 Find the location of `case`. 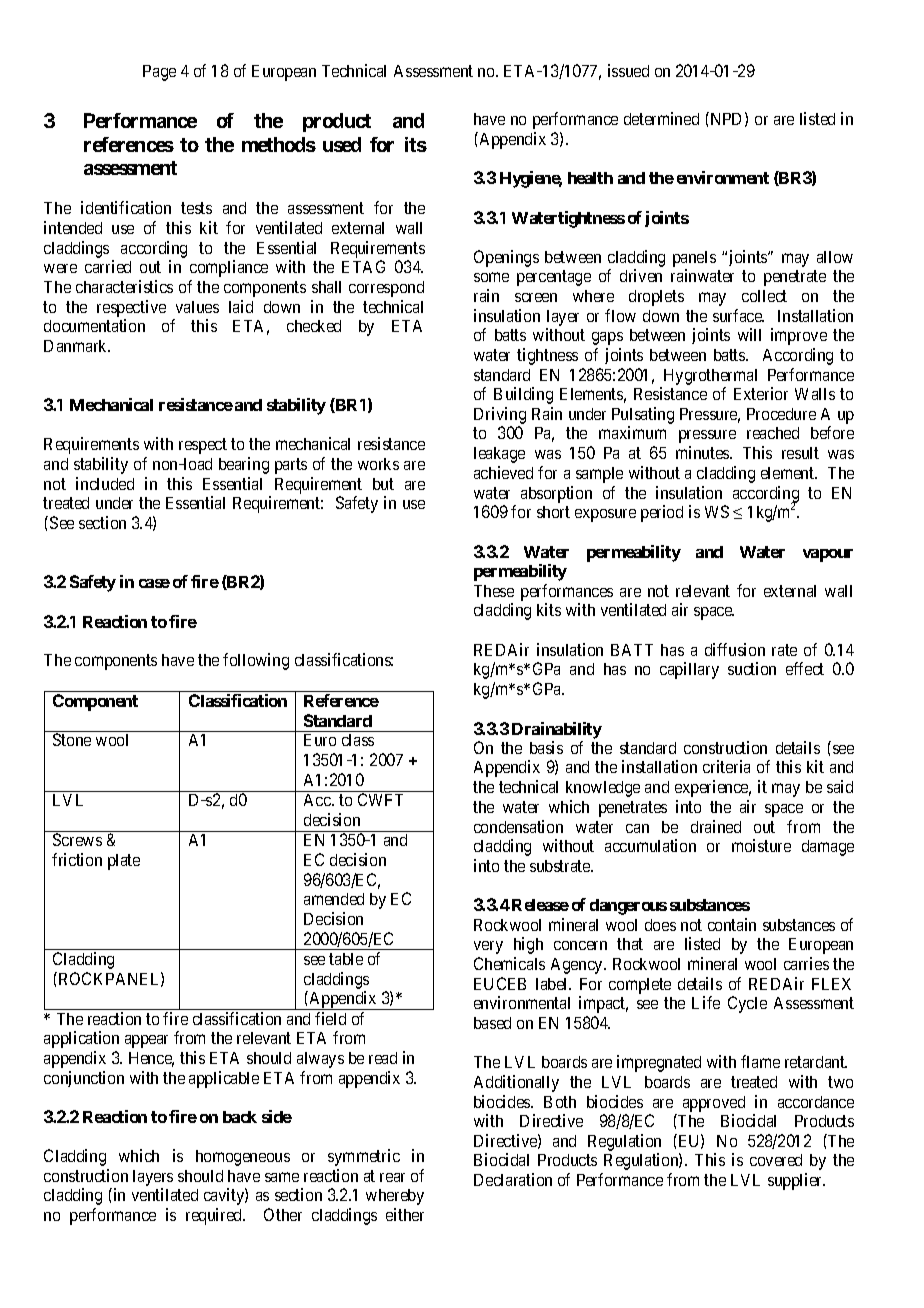

case is located at coordinates (154, 583).
